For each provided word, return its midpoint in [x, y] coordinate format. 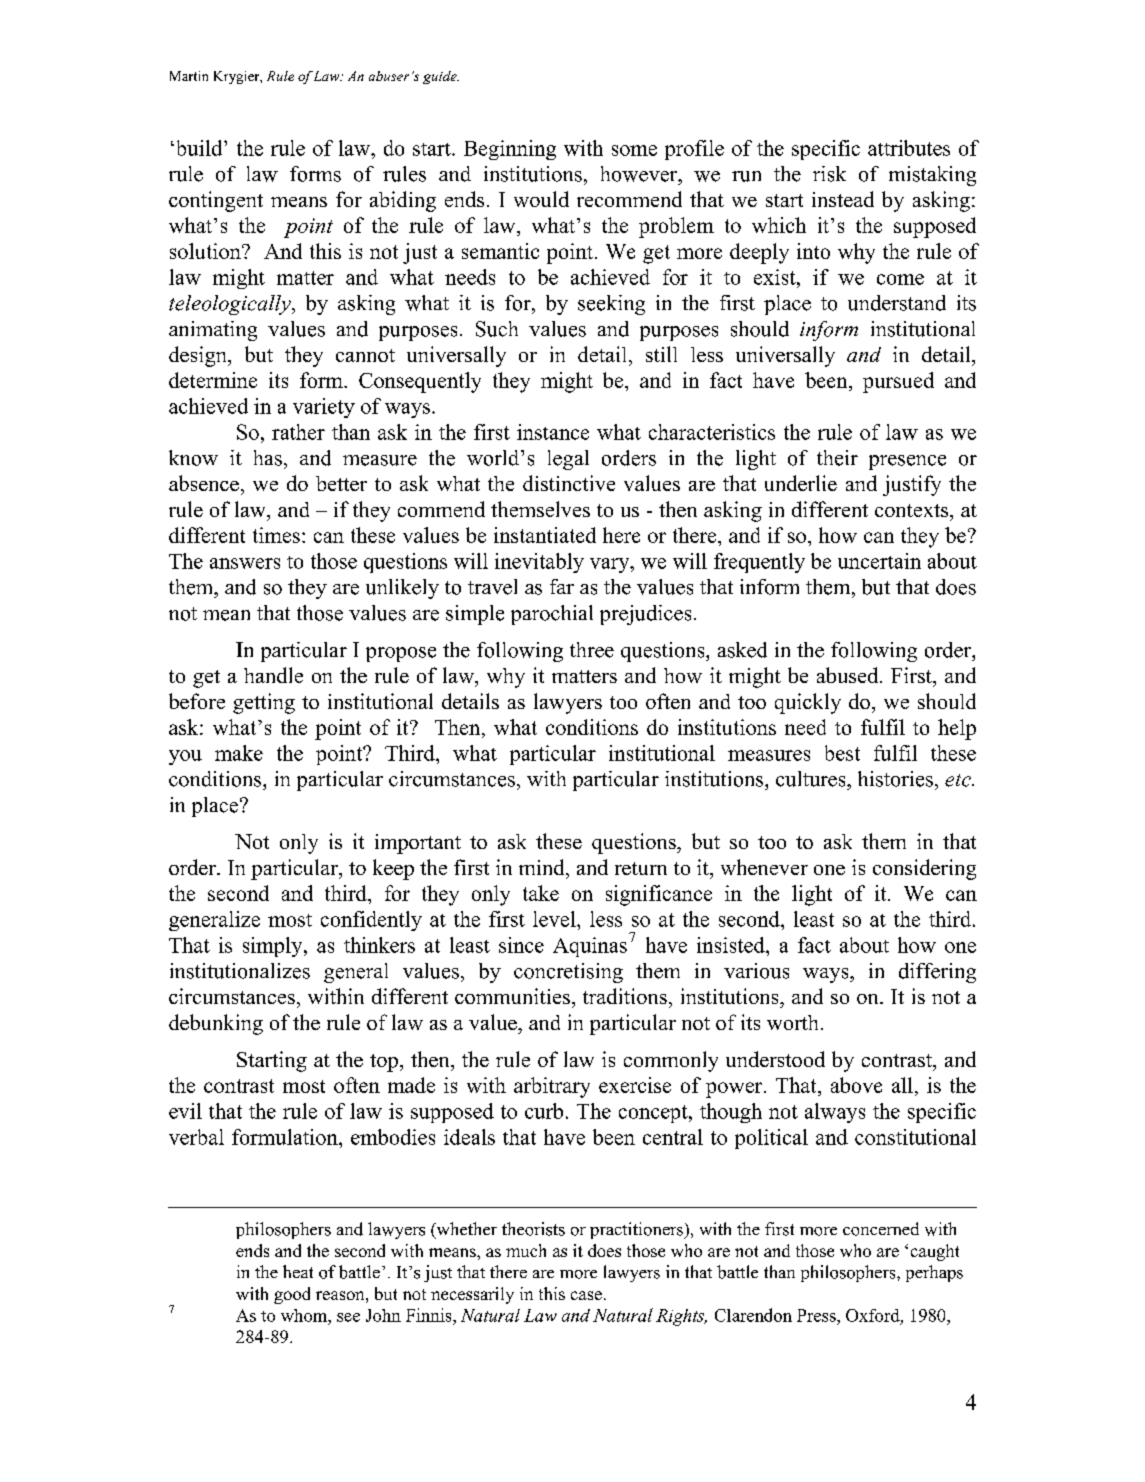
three [592, 650]
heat [298, 1271]
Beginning [510, 150]
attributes [909, 148]
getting [264, 703]
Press [817, 1315]
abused [849, 675]
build [199, 148]
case [586, 1295]
